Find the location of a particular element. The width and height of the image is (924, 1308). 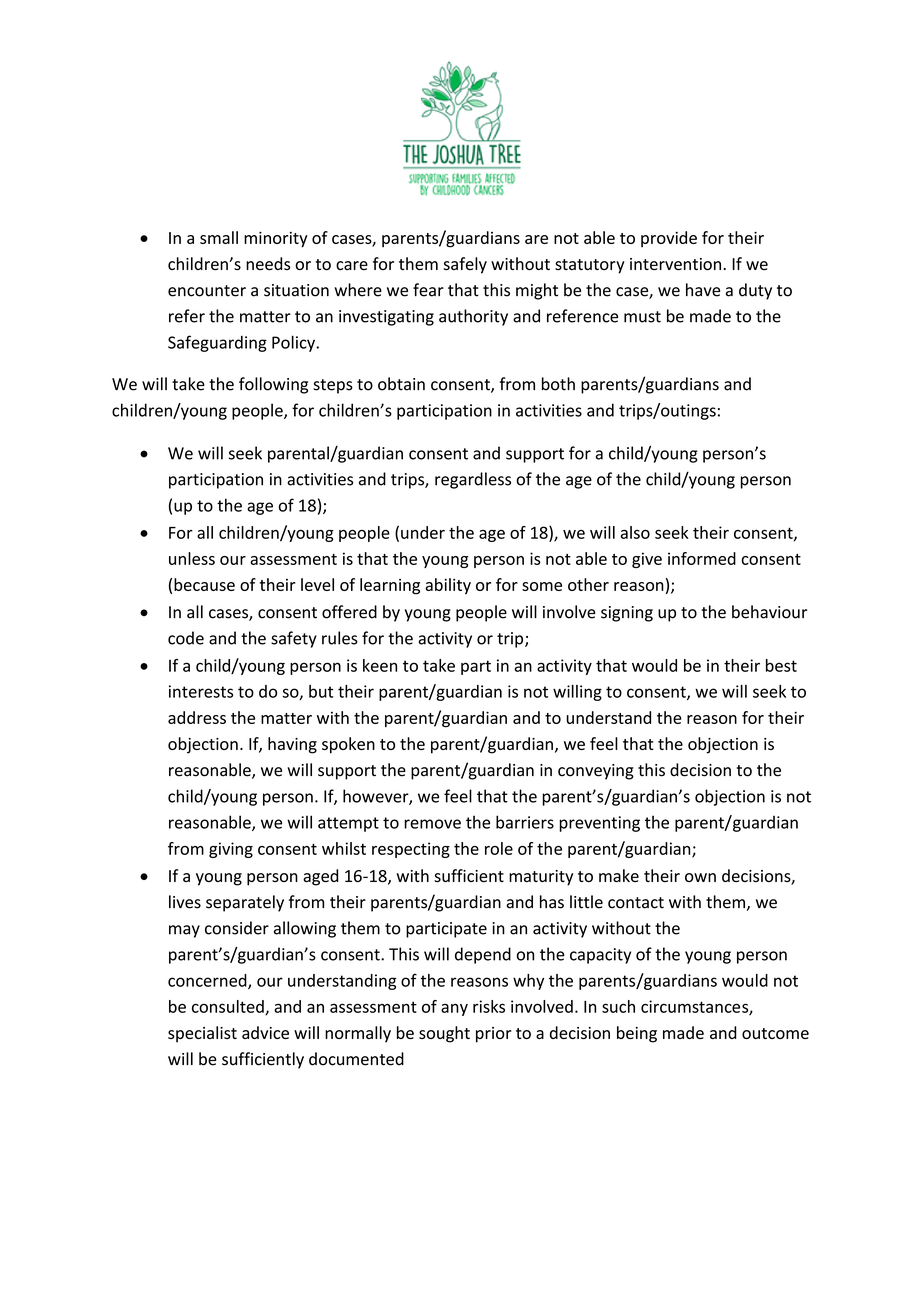

because is located at coordinates (204, 584).
